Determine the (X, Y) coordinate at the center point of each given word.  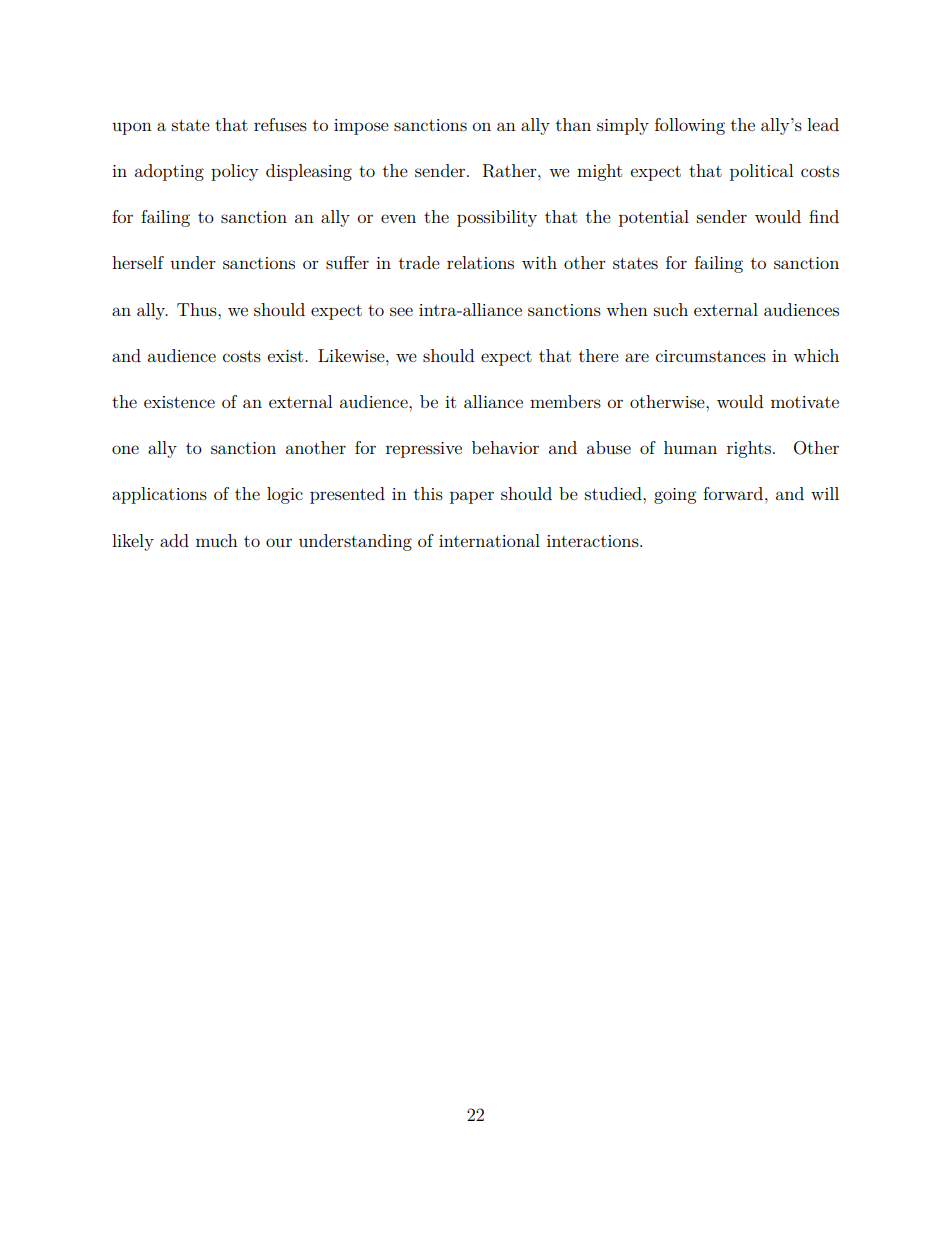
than (573, 124)
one (125, 449)
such (671, 309)
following (690, 126)
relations (480, 262)
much (217, 540)
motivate (805, 402)
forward (734, 493)
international (489, 540)
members (565, 401)
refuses (280, 124)
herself (138, 262)
